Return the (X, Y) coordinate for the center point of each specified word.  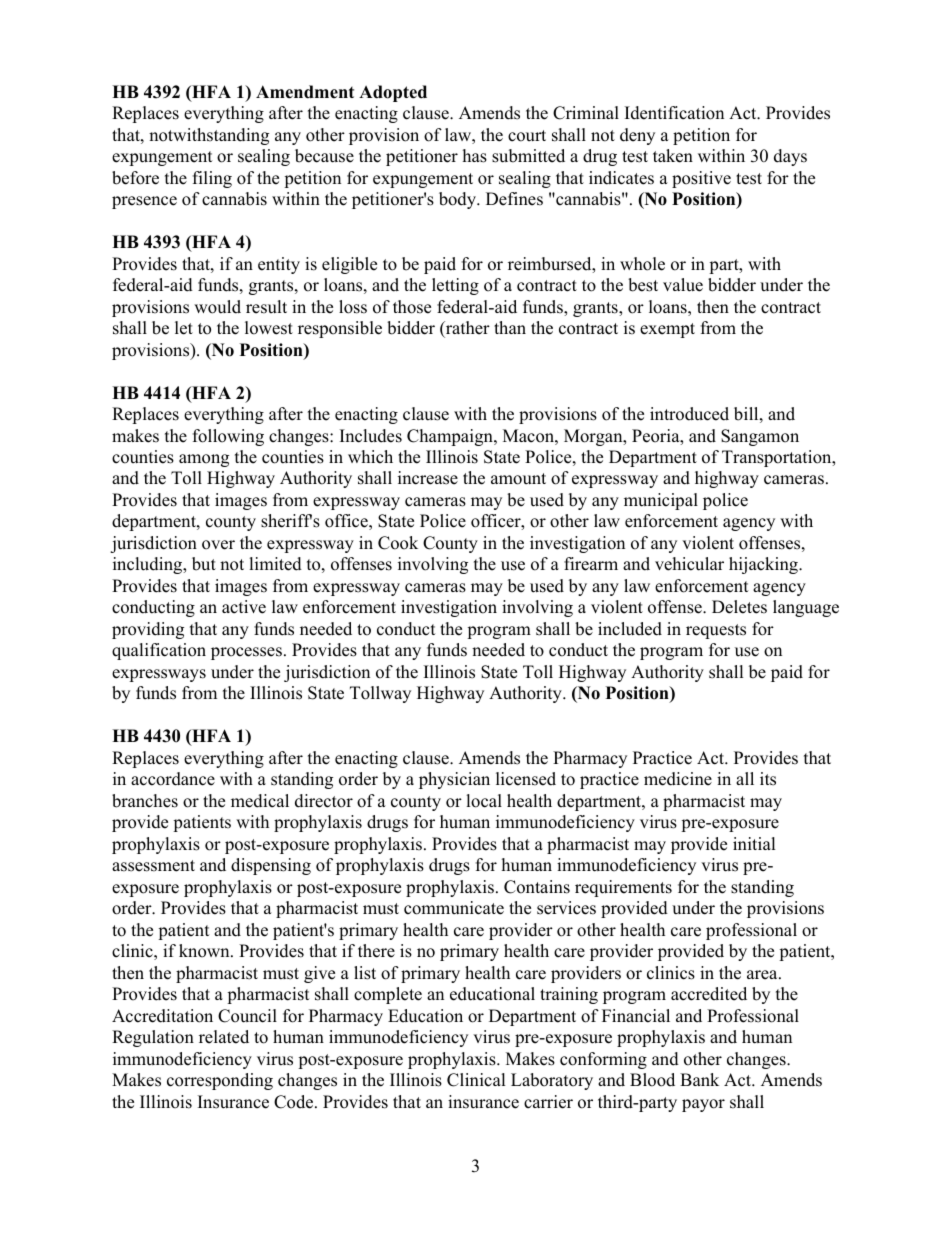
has (475, 156)
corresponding (220, 1081)
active (244, 607)
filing (212, 179)
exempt (667, 330)
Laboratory (552, 1081)
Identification (674, 113)
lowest (269, 328)
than (510, 327)
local (484, 801)
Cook (398, 543)
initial (754, 843)
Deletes (739, 607)
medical (260, 801)
